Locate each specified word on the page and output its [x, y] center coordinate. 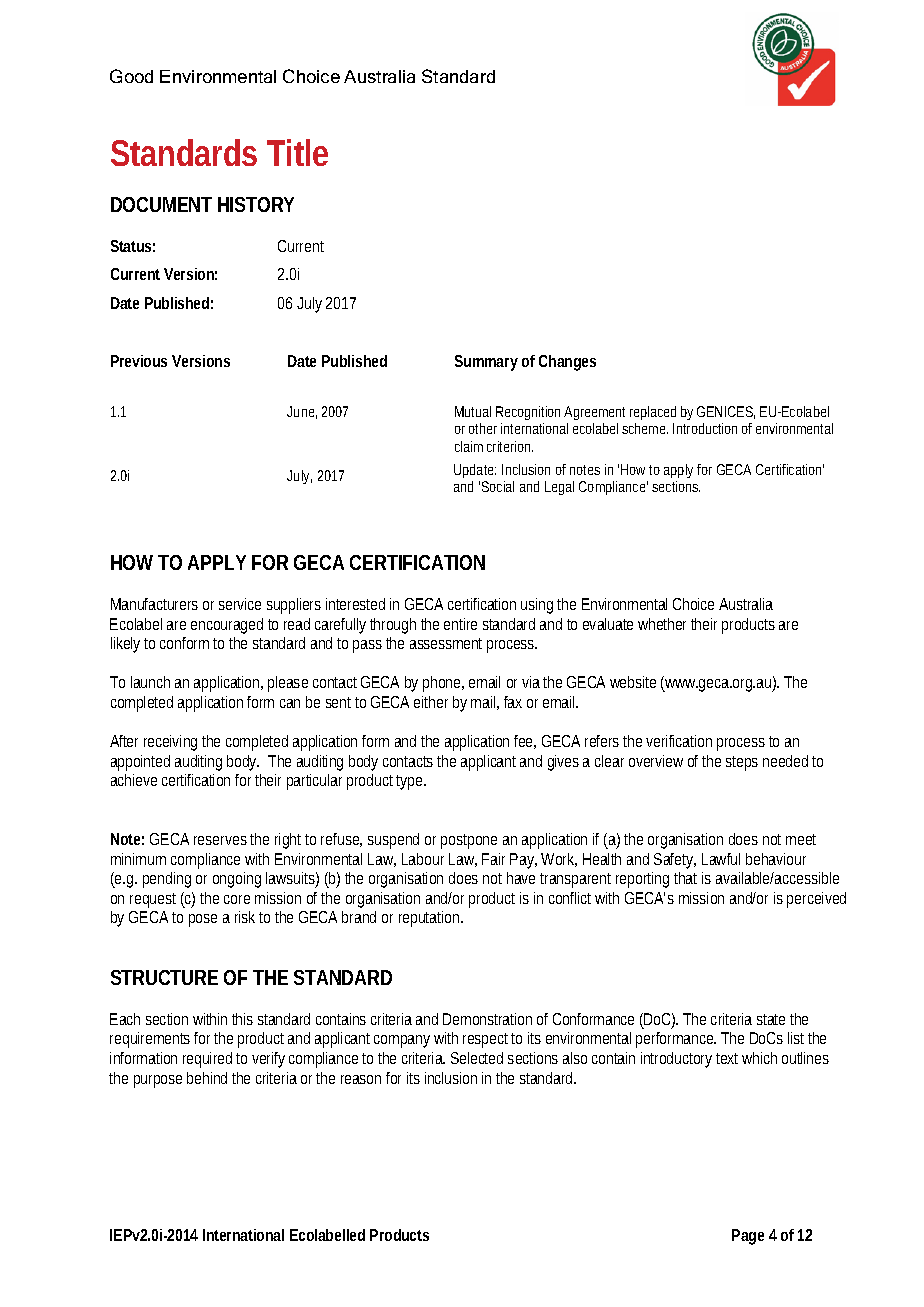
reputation [430, 919]
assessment [446, 643]
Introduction [705, 428]
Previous [139, 361]
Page [748, 1237]
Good [131, 76]
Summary [486, 363]
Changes [567, 363]
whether [662, 624]
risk [245, 917]
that [685, 878]
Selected [477, 1058]
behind [207, 1078]
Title [297, 152]
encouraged [227, 626]
